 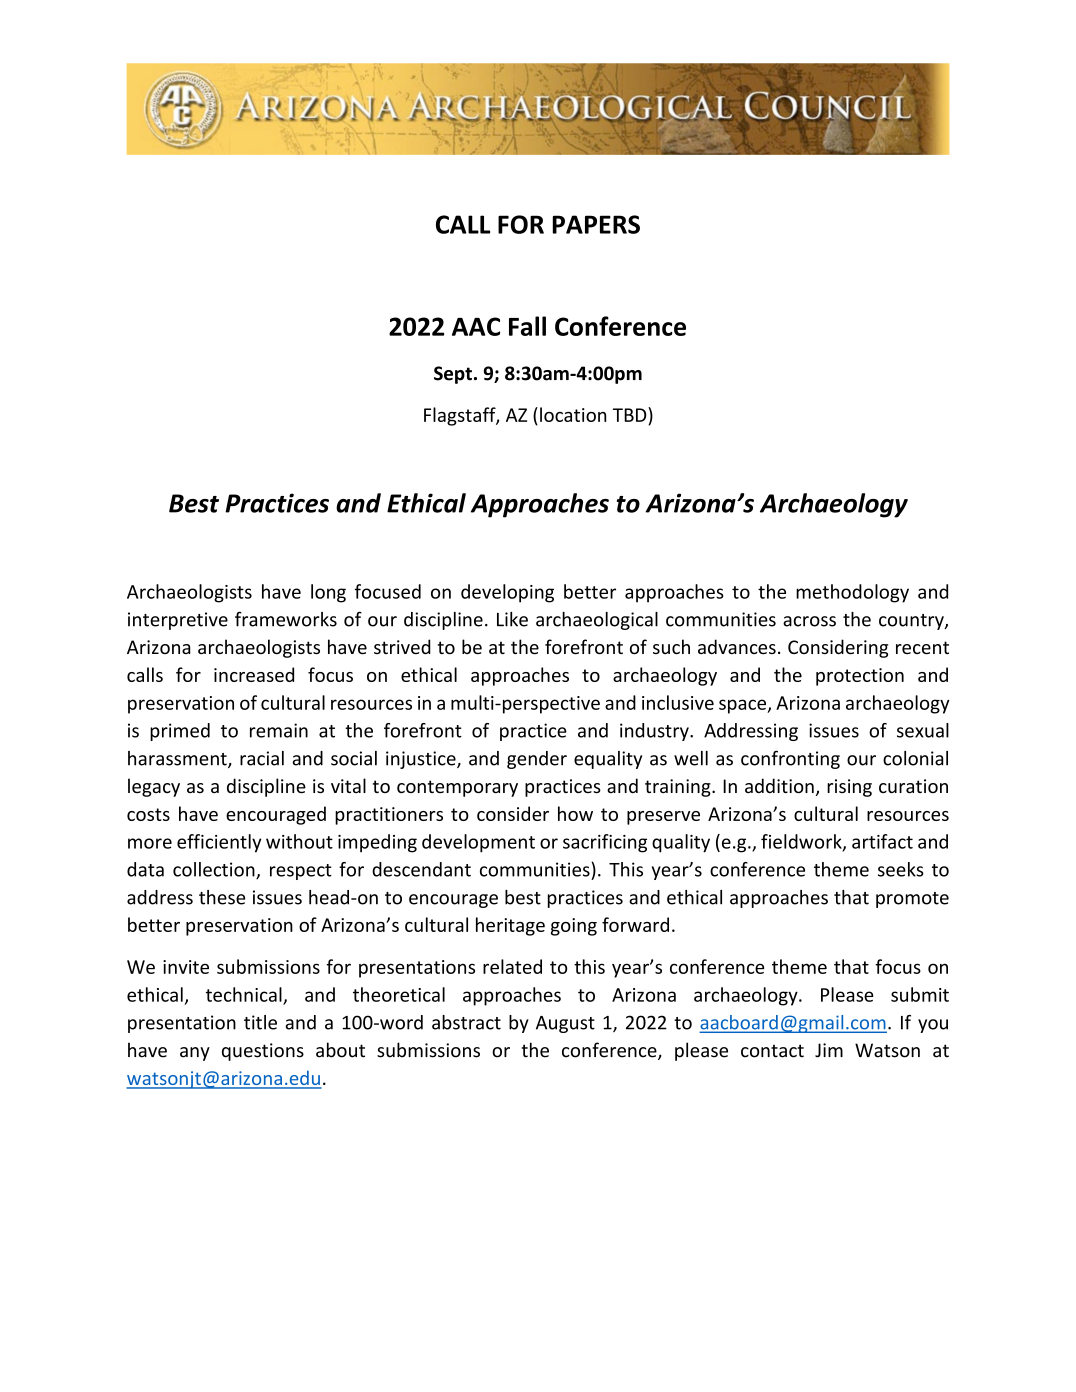 I want to click on racial, so click(x=262, y=758).
